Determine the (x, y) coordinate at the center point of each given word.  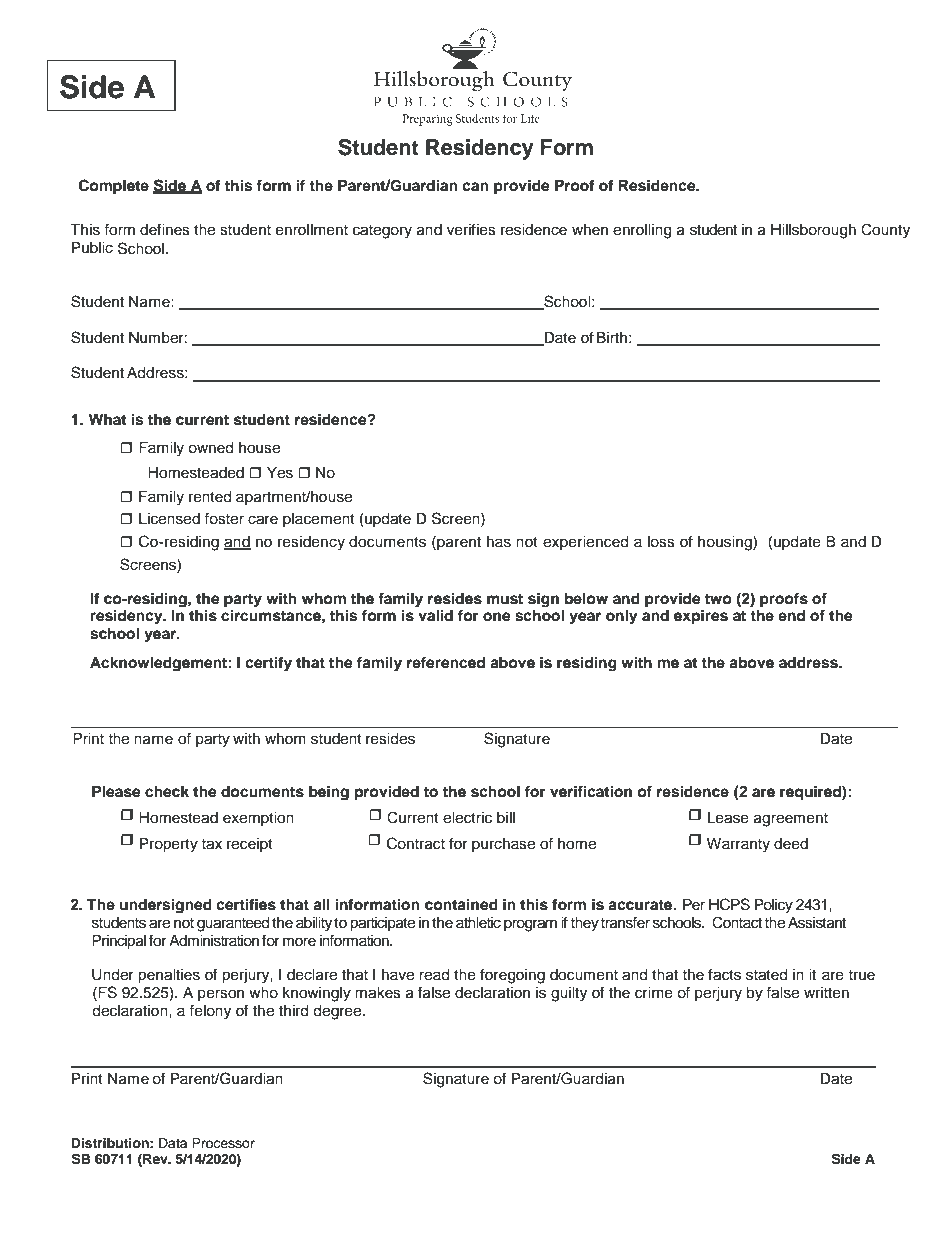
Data (173, 1143)
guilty (569, 994)
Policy (774, 906)
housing (726, 543)
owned (210, 448)
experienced (585, 543)
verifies (471, 229)
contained (461, 904)
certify (268, 664)
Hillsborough (813, 231)
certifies (246, 904)
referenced (446, 662)
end (791, 615)
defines (165, 229)
